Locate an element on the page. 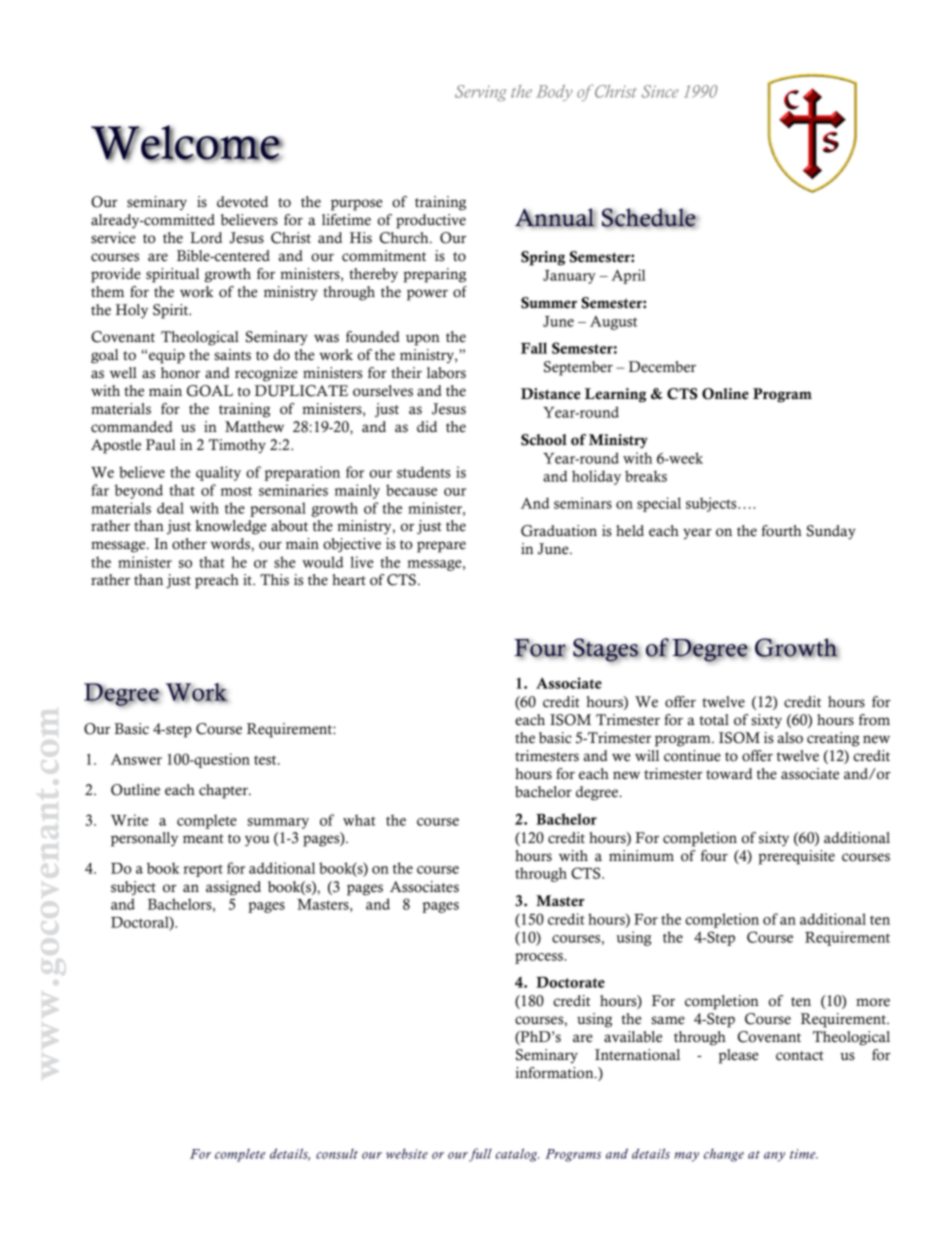 This document has height=1233, width=952. Sunday is located at coordinates (831, 532).
